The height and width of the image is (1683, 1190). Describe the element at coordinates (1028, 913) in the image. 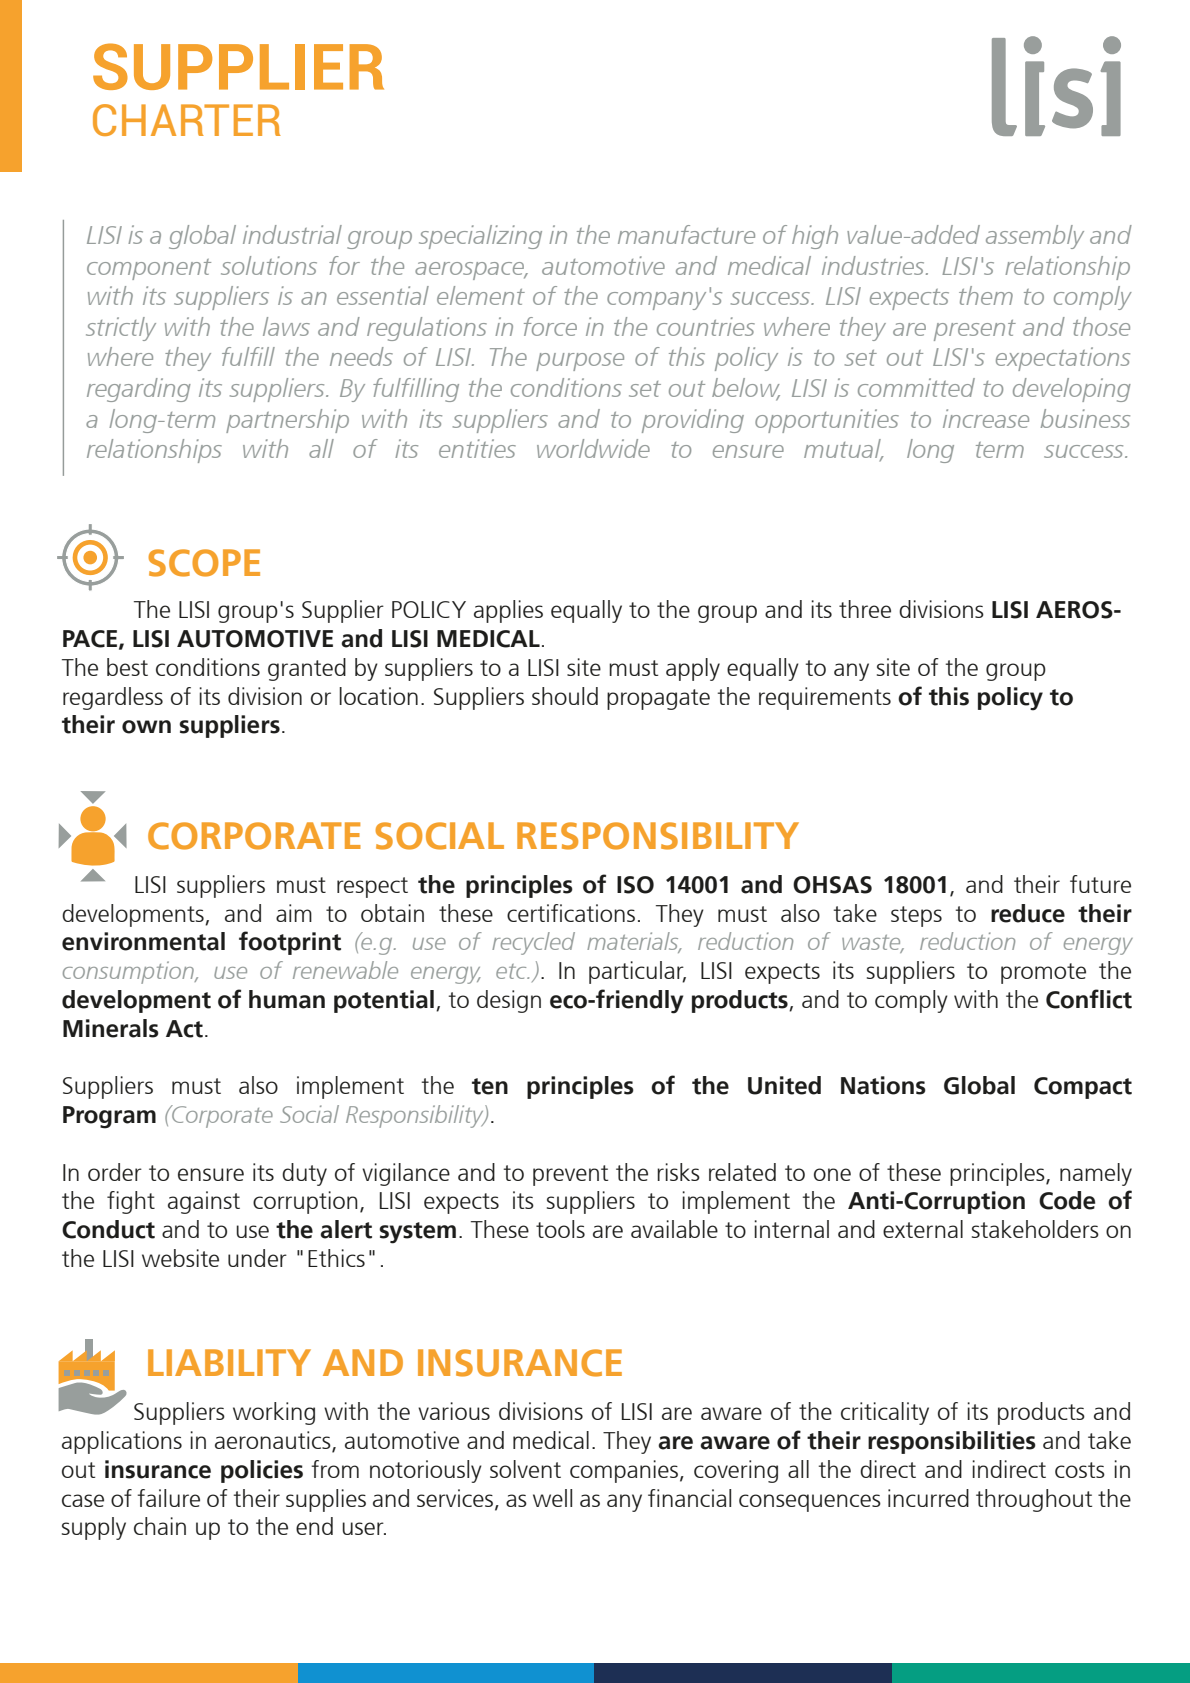

I see `reduce` at that location.
